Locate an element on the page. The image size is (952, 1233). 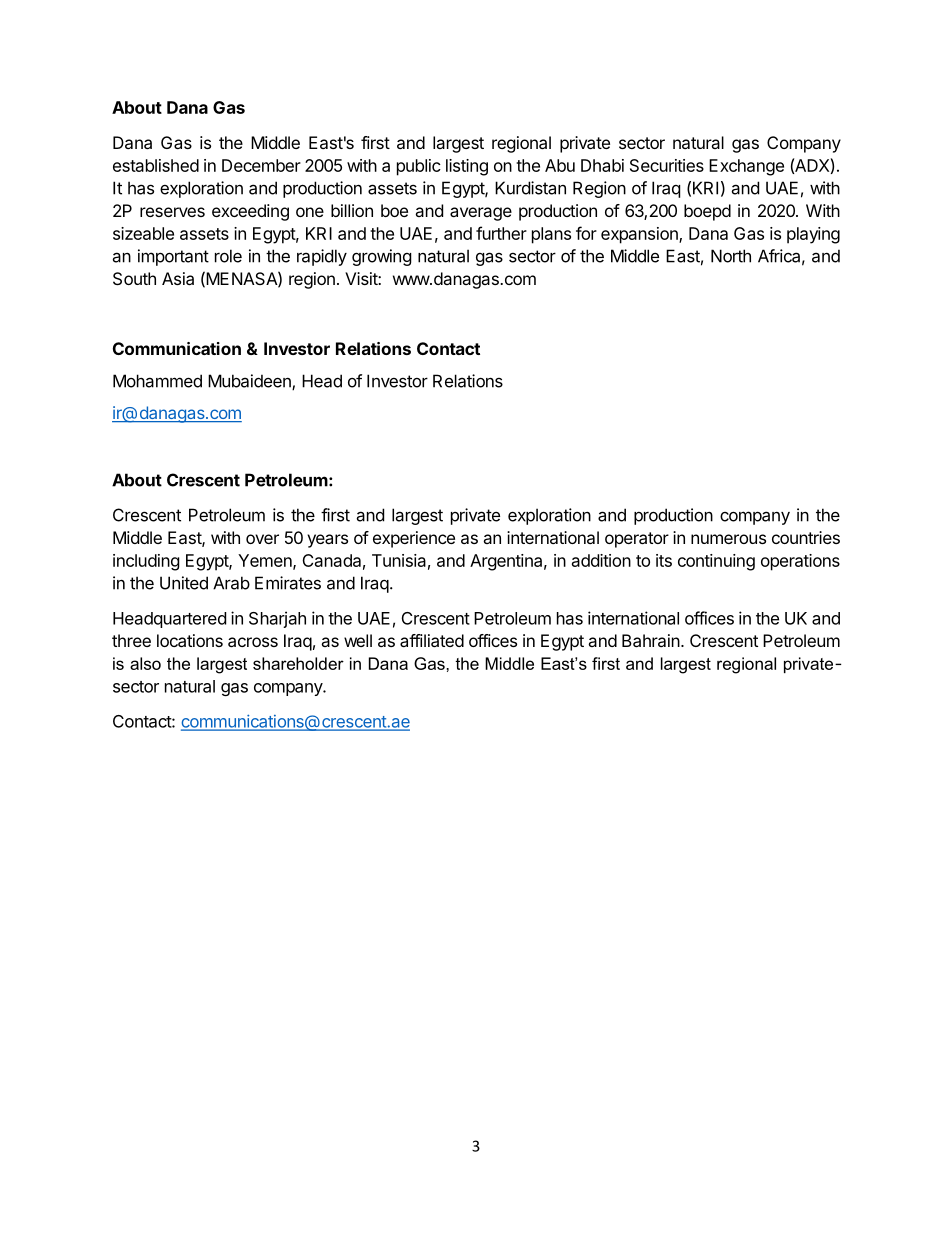
North is located at coordinates (731, 256).
